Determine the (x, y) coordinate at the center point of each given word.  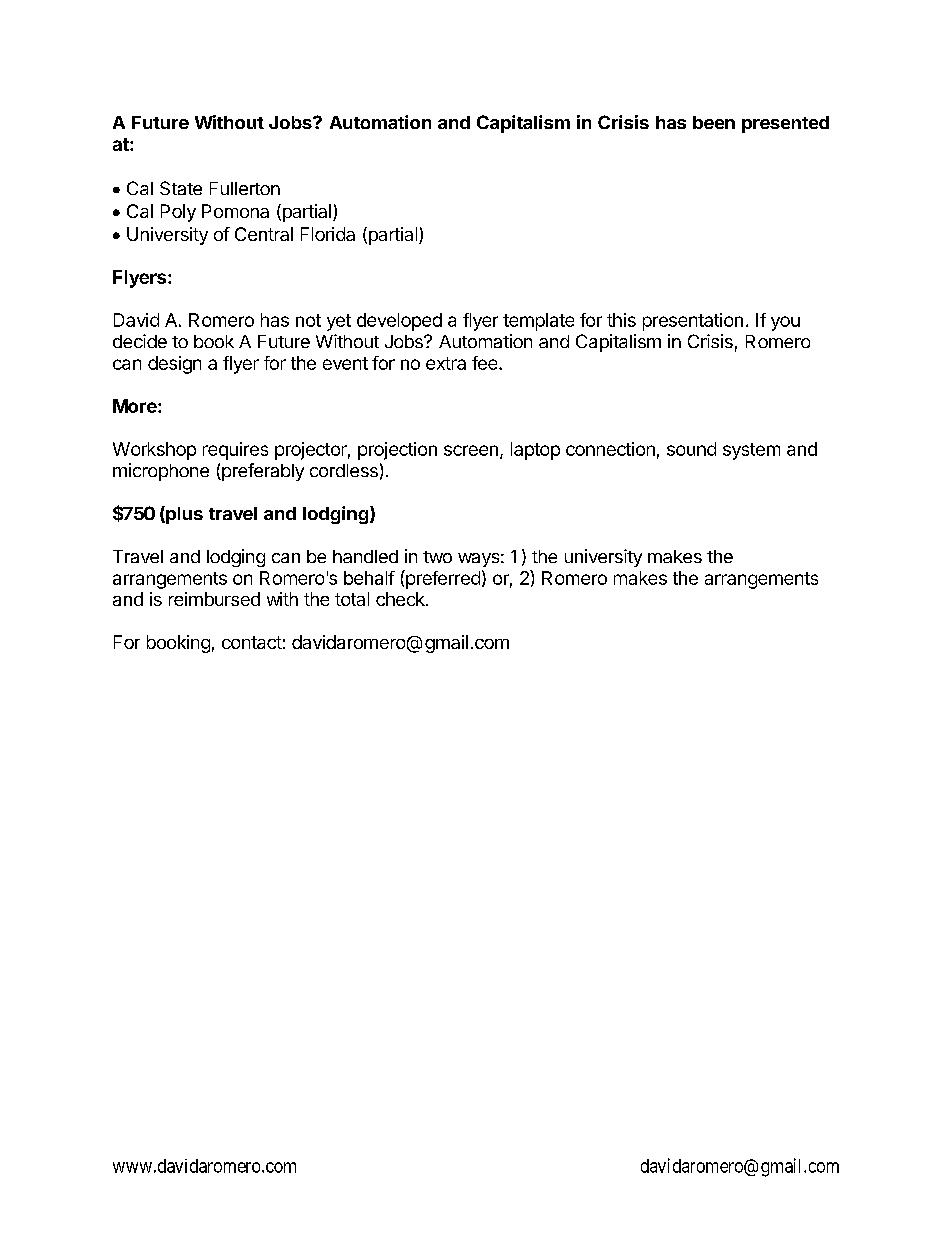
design (174, 365)
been (714, 122)
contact (252, 642)
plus (183, 515)
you (785, 323)
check (401, 599)
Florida (328, 234)
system (751, 451)
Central (264, 234)
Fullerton (245, 188)
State (181, 188)
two (437, 557)
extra (446, 363)
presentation (693, 322)
